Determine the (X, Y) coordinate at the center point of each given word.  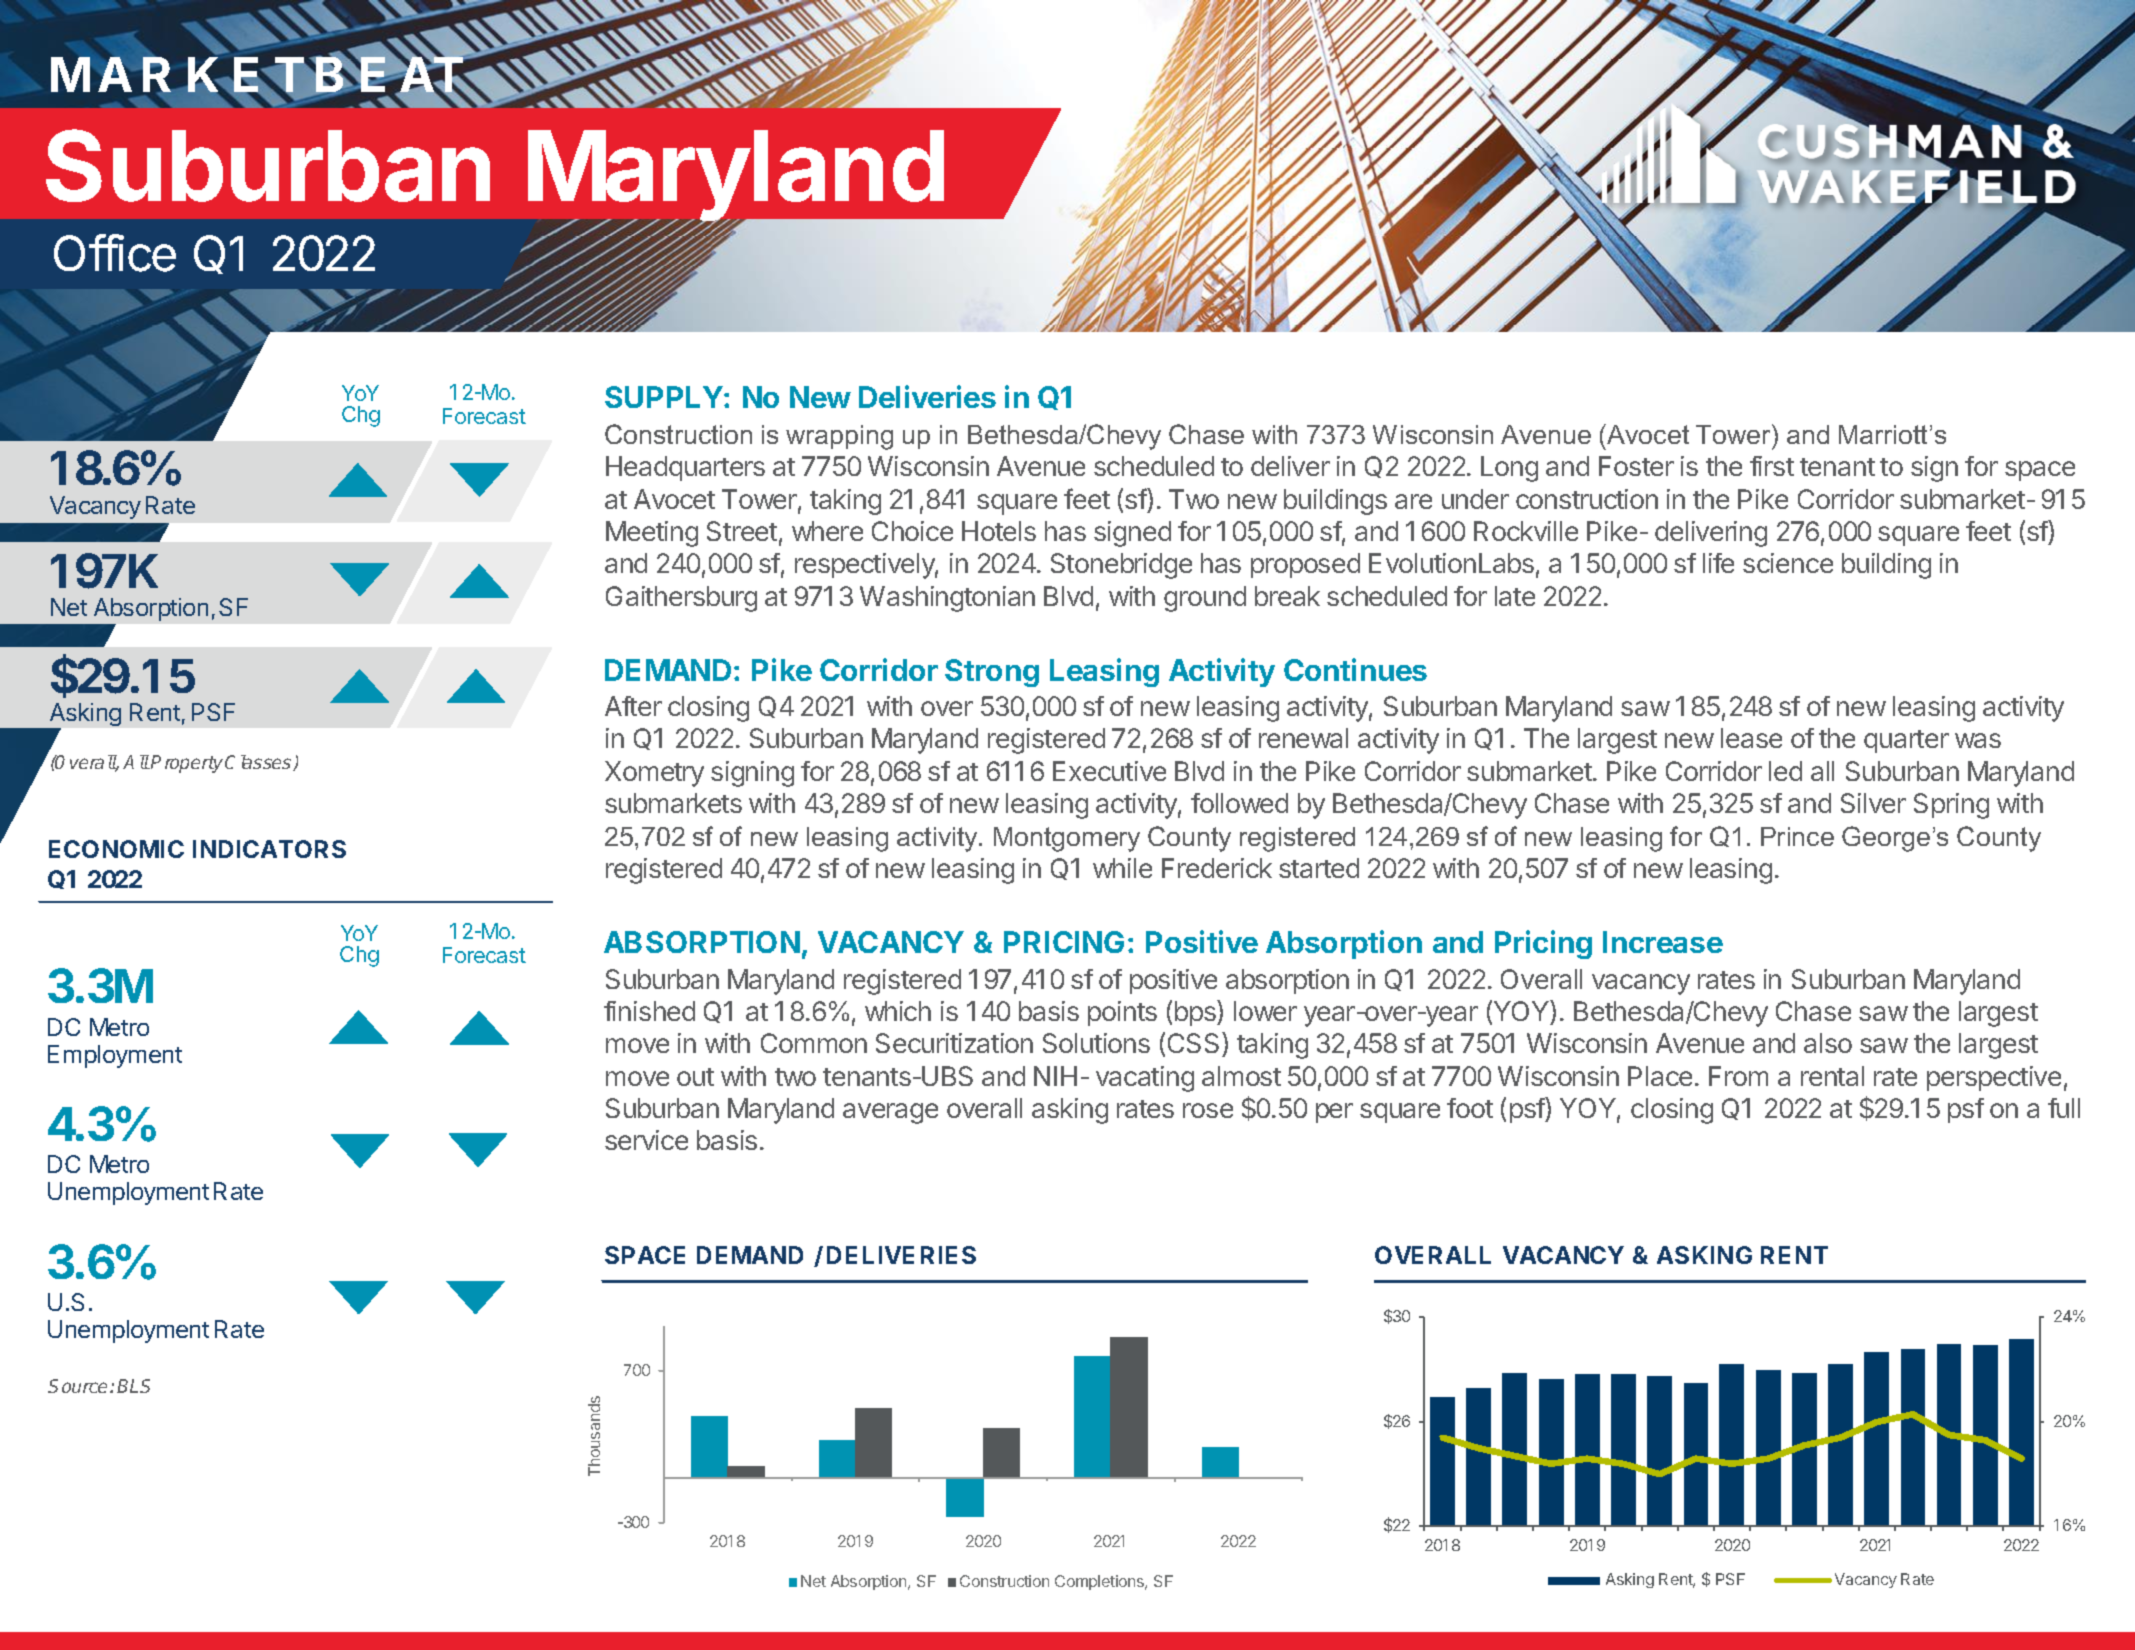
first (1772, 466)
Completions (1100, 1582)
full (2064, 1108)
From (1738, 1076)
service (646, 1140)
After (633, 706)
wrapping (839, 437)
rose (1208, 1110)
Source (79, 1386)
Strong (992, 673)
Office (115, 253)
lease (1751, 738)
